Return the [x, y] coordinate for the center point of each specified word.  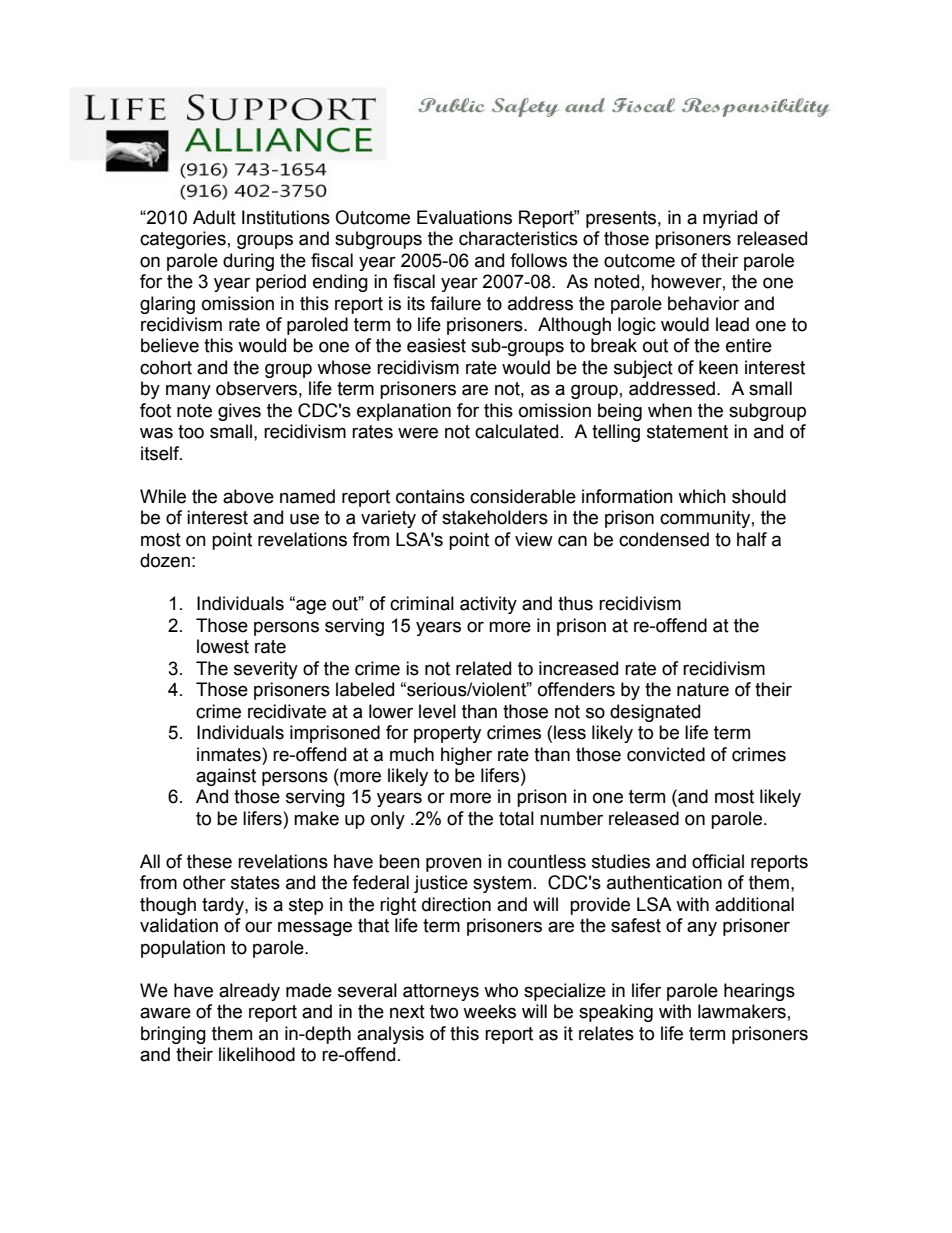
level [437, 711]
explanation [404, 412]
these [209, 861]
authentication [664, 882]
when [670, 410]
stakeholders [495, 517]
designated [655, 713]
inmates [230, 754]
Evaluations [464, 217]
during [248, 262]
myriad [730, 219]
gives [239, 412]
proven [454, 864]
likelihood [257, 1054]
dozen [165, 560]
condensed [664, 539]
